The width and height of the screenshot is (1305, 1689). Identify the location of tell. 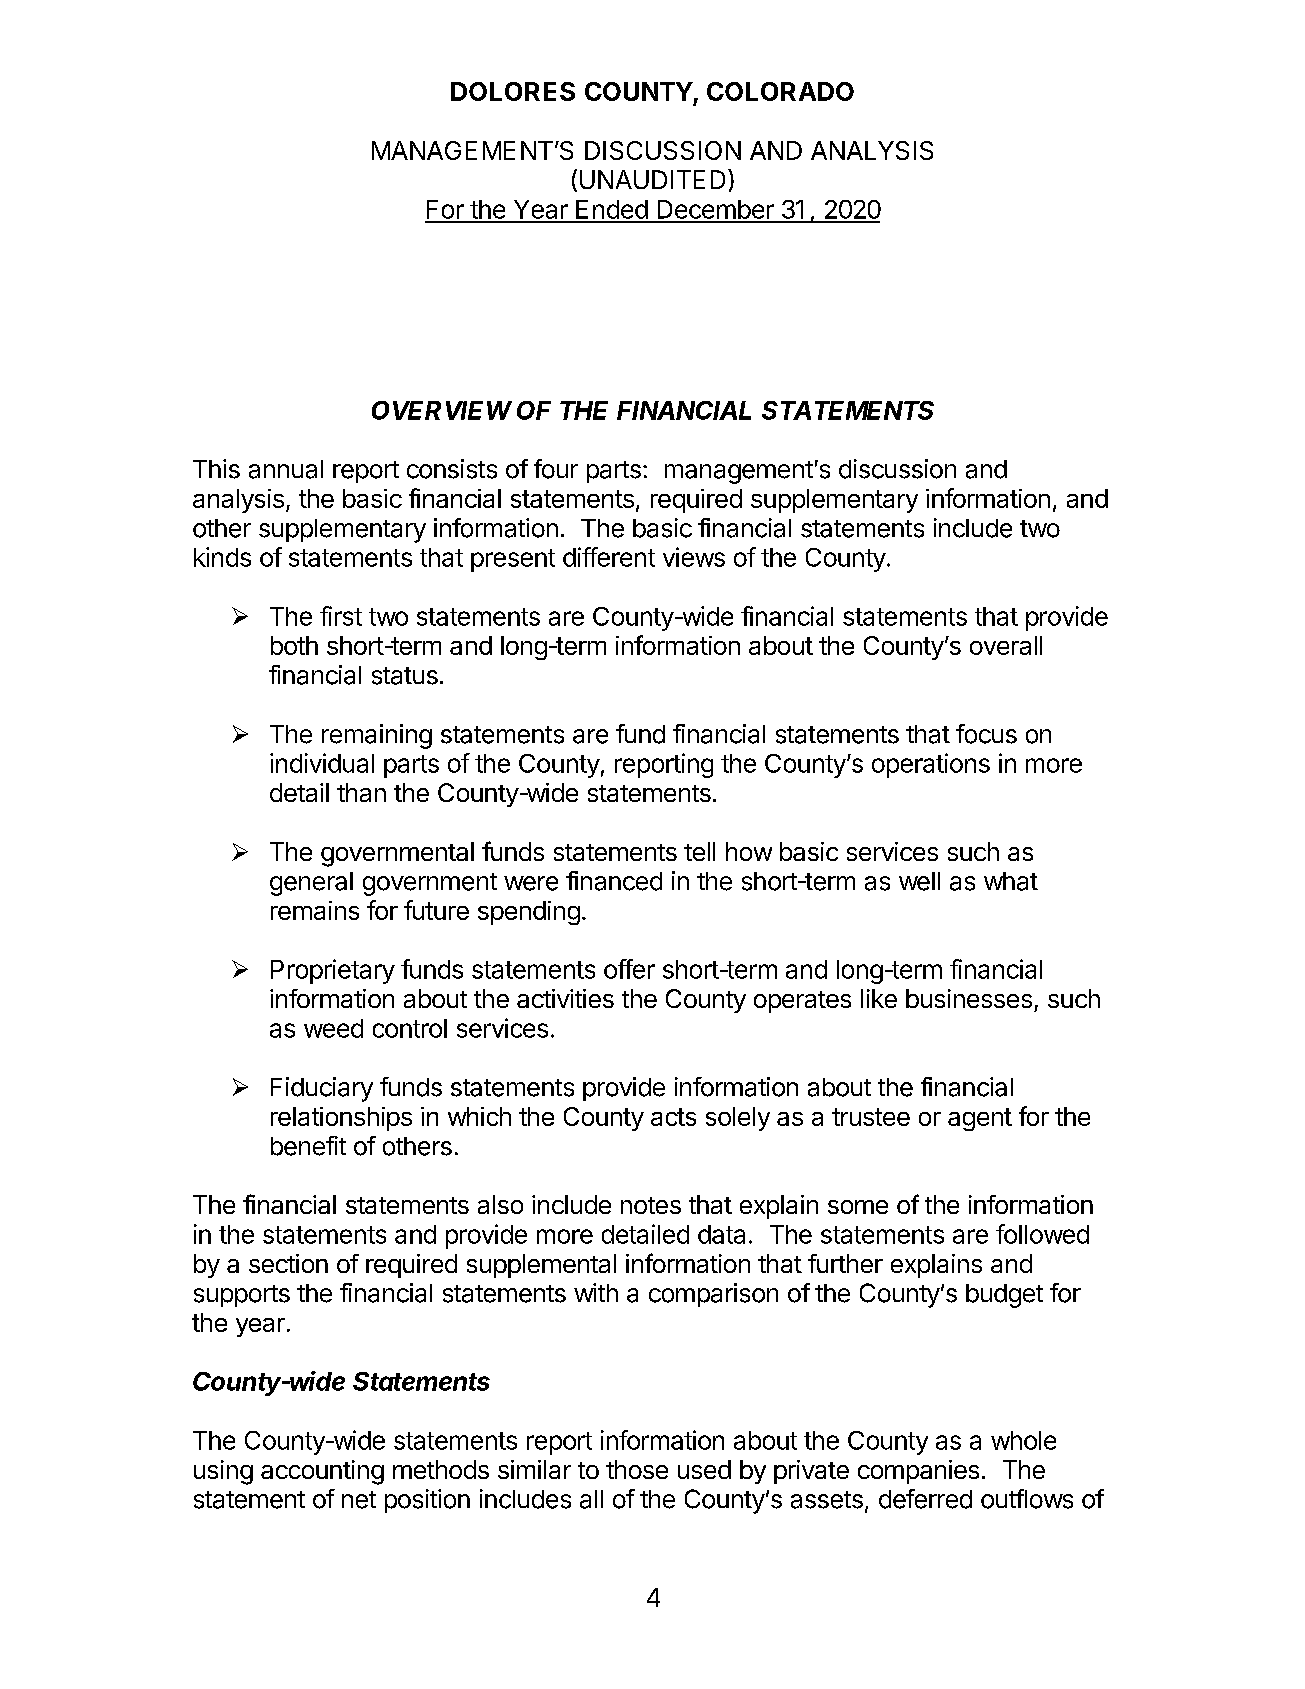
(699, 851).
